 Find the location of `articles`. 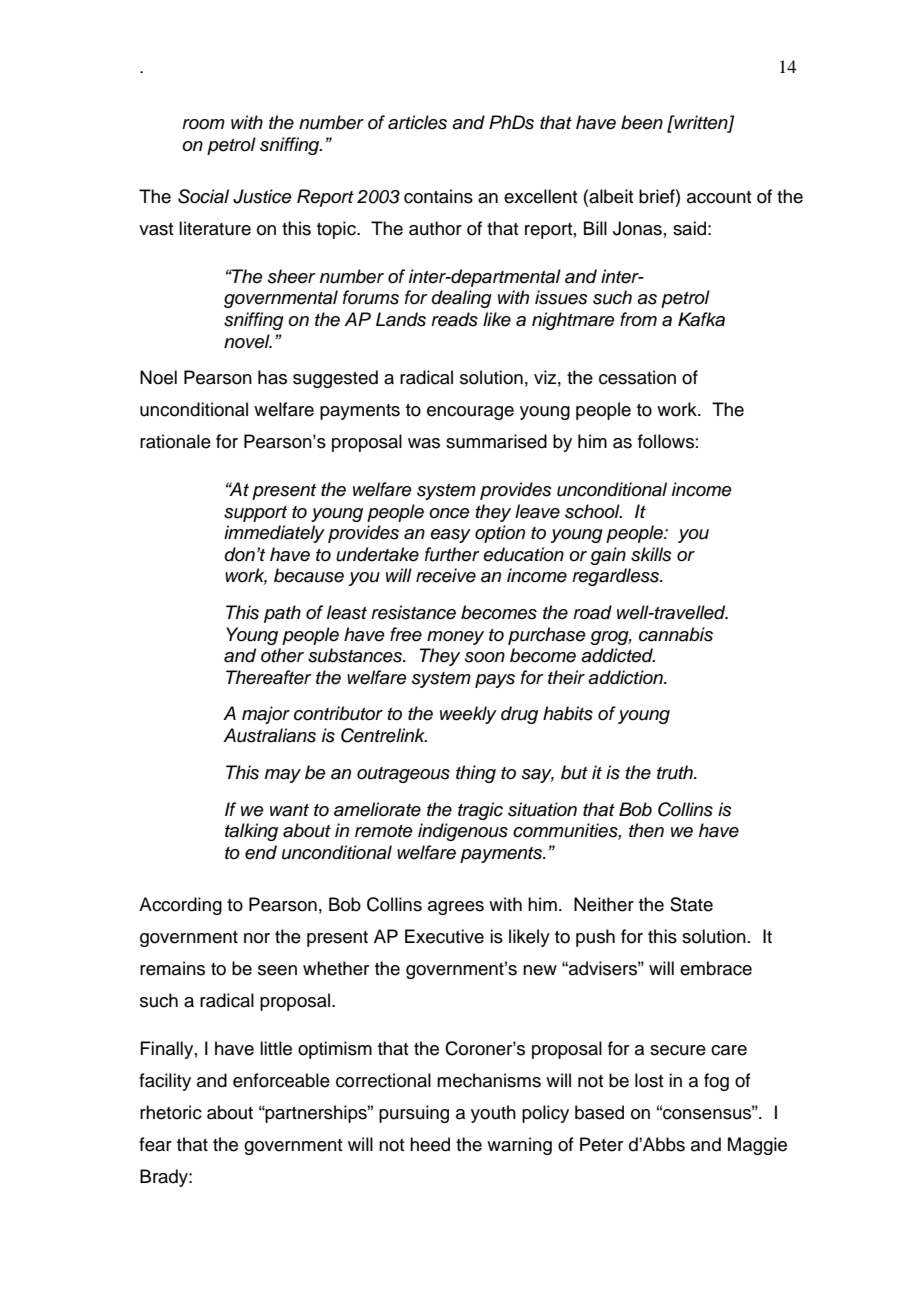

articles is located at coordinates (417, 122).
